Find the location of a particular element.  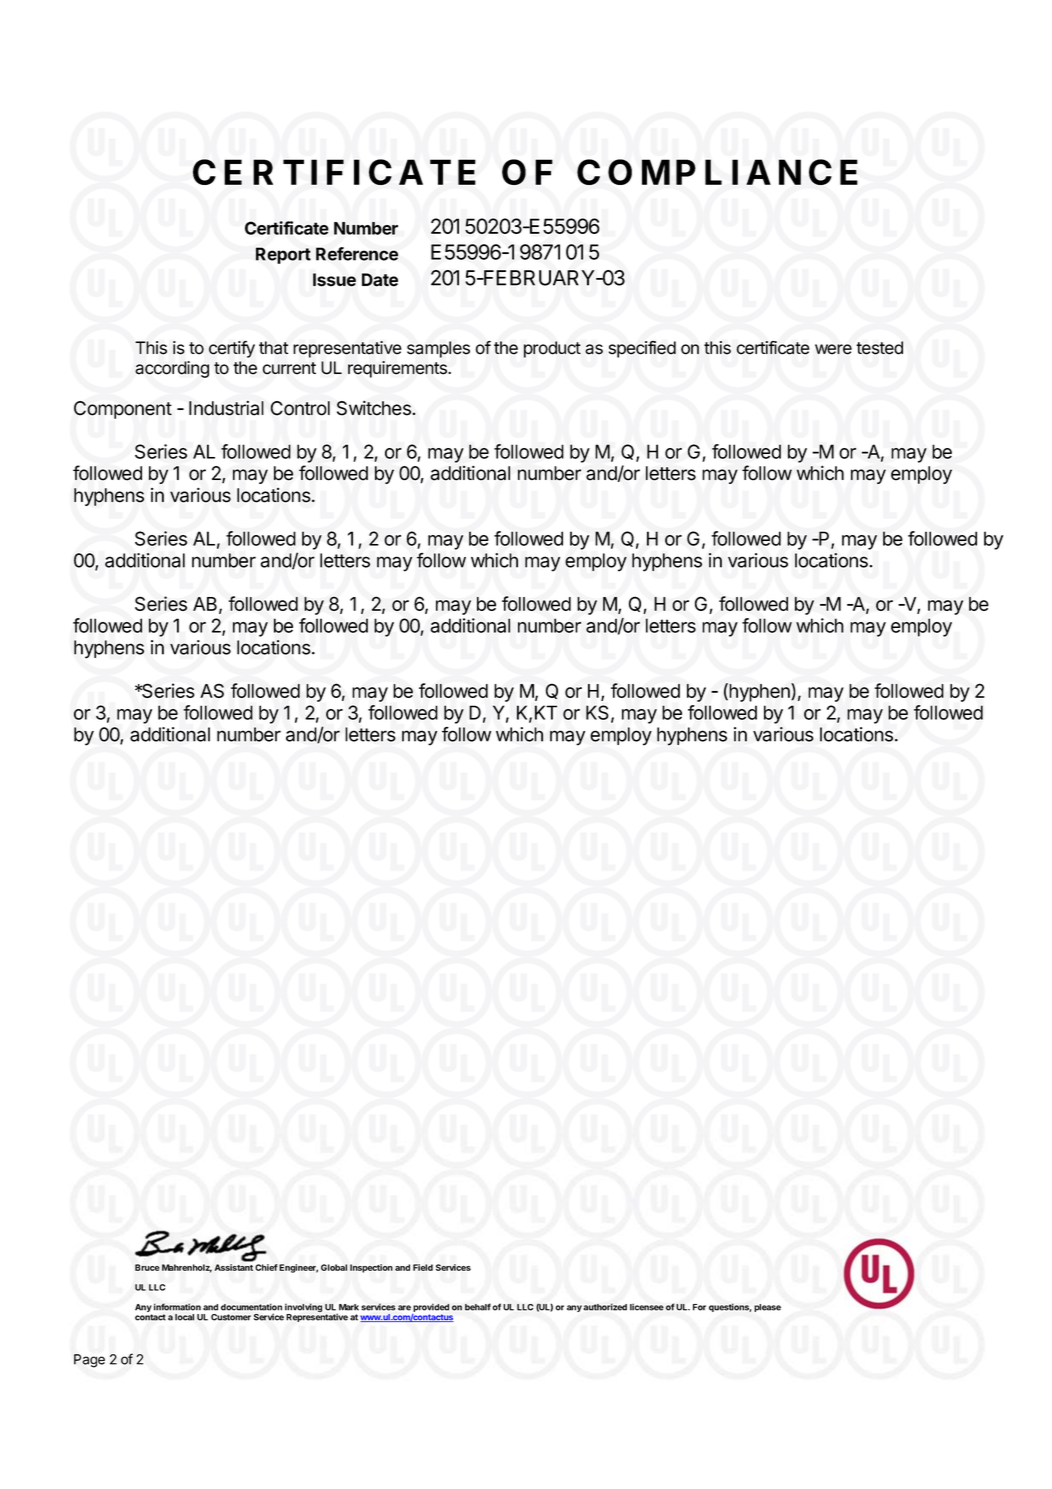

Report is located at coordinates (283, 255).
